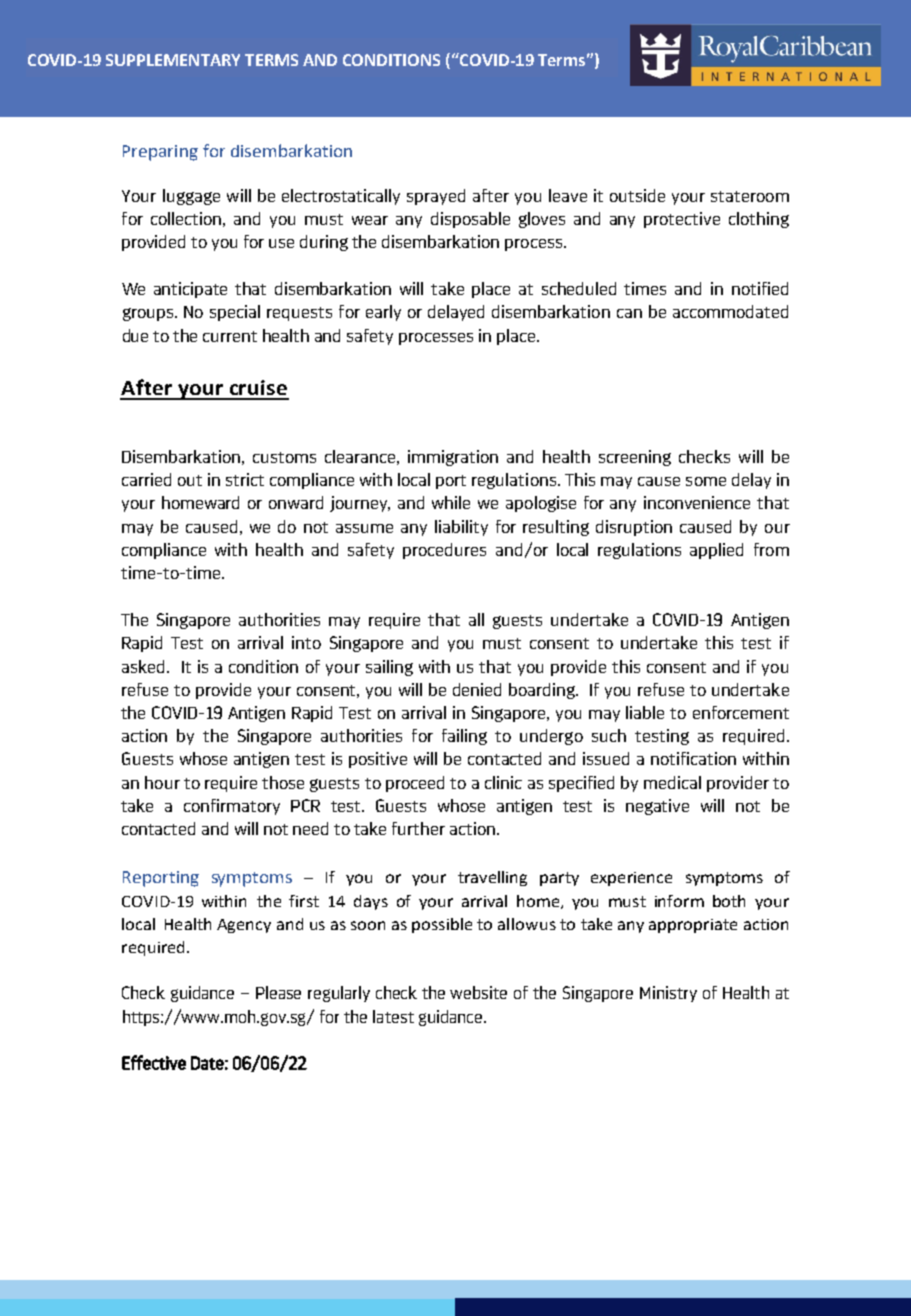  Describe the element at coordinates (145, 666) in the image. I see `asked` at that location.
